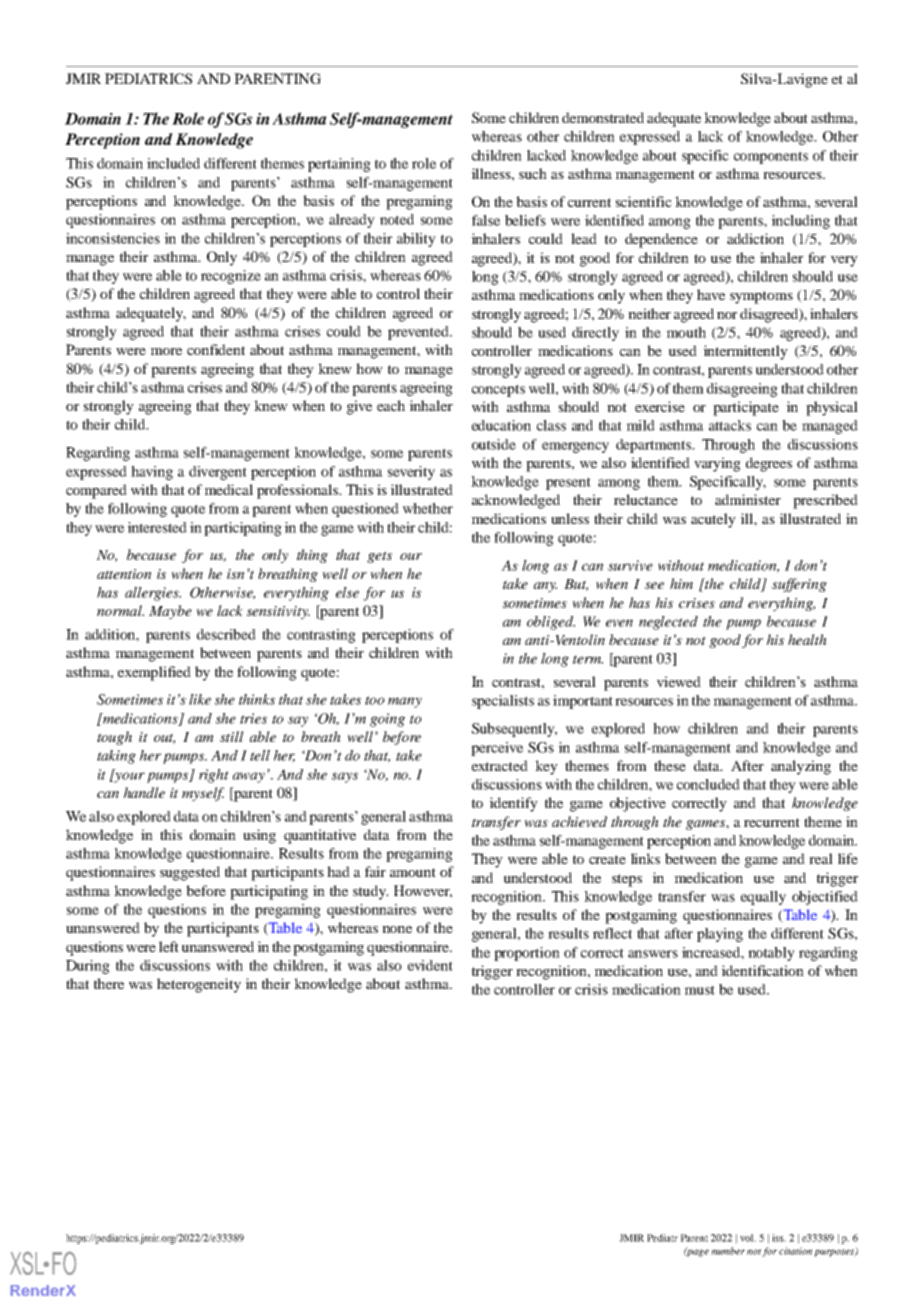 The width and height of the document is (924, 1308). What do you see at coordinates (190, 873) in the document?
I see `suggested` at bounding box center [190, 873].
